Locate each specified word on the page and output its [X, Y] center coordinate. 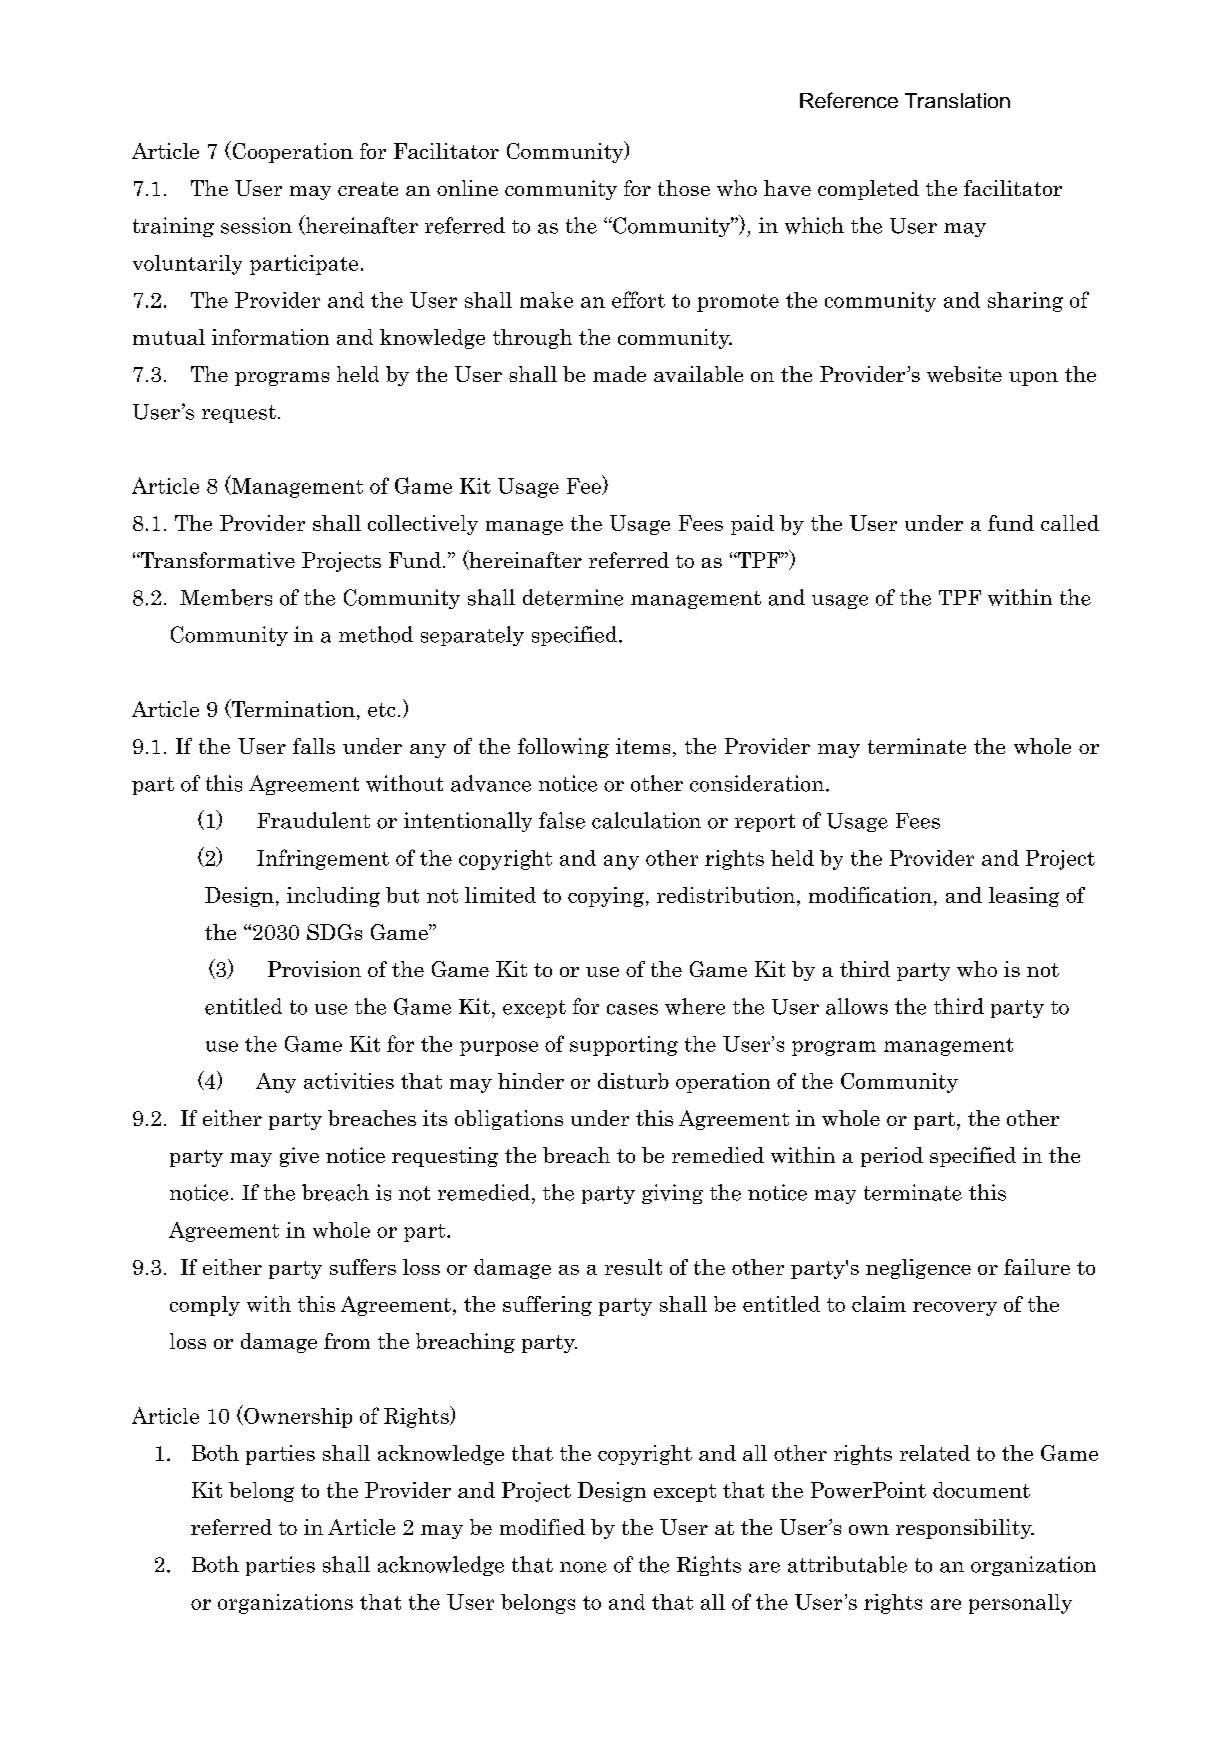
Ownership [297, 1416]
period [892, 1157]
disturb [633, 1081]
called [1070, 523]
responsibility [965, 1529]
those [684, 188]
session [256, 225]
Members [226, 597]
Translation [957, 100]
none [583, 1567]
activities [349, 1081]
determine [573, 597]
